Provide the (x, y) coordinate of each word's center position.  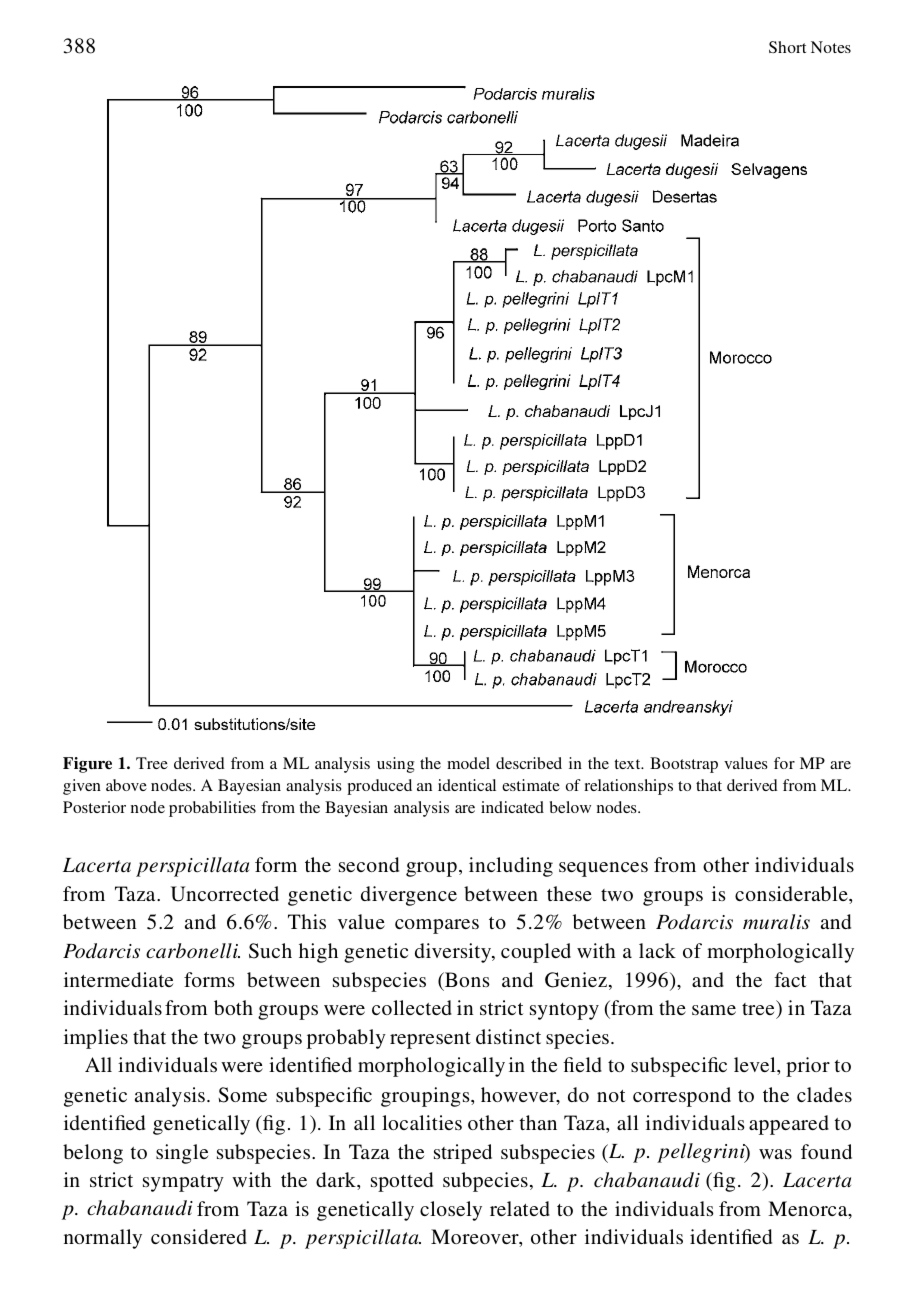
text (628, 764)
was (775, 1154)
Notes (831, 47)
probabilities (212, 809)
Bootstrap (684, 765)
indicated (512, 807)
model (468, 763)
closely (451, 1211)
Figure (87, 765)
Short (787, 47)
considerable (792, 893)
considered (199, 1236)
